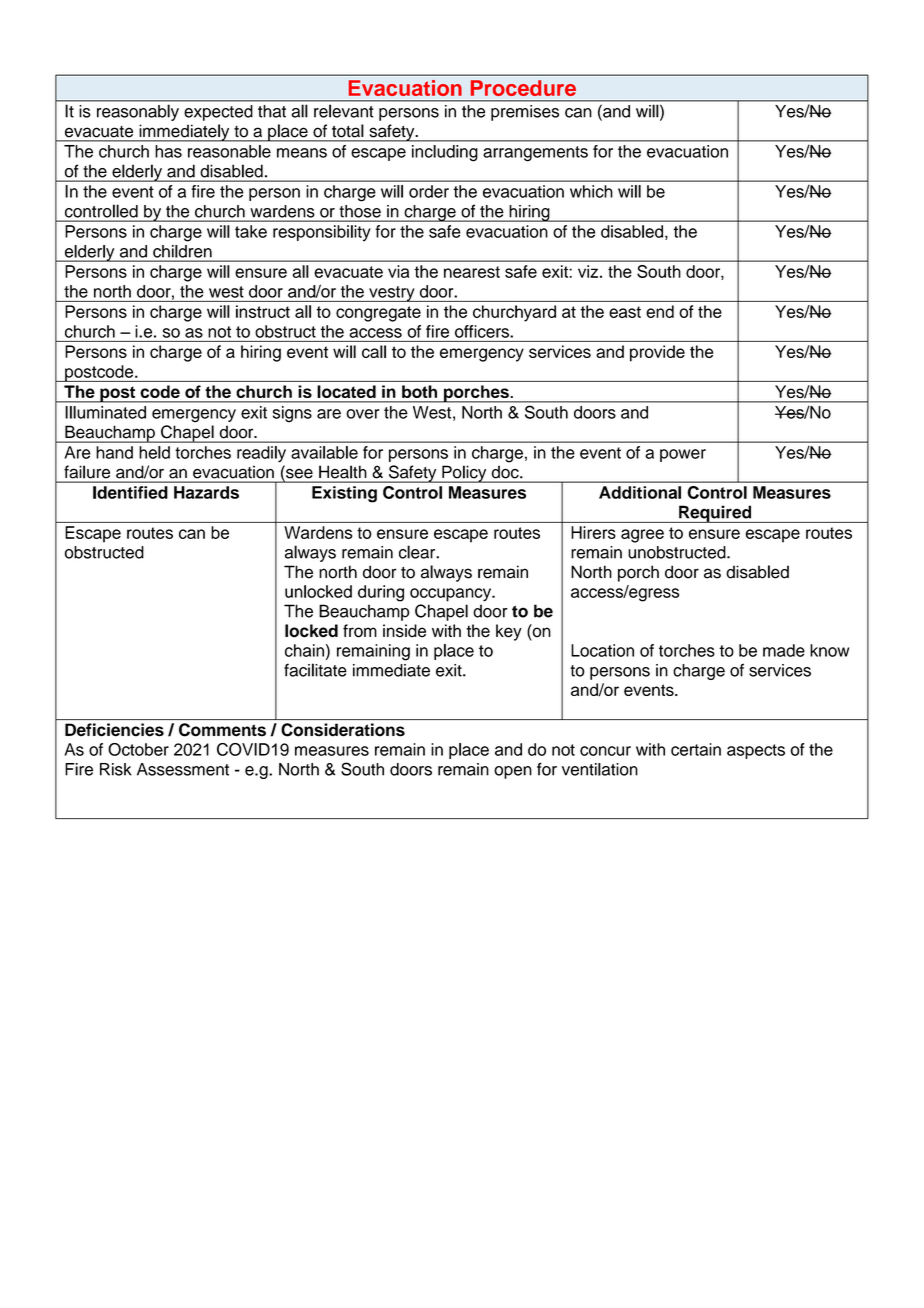 The width and height of the screenshot is (924, 1308). Describe the element at coordinates (304, 650) in the screenshot. I see `chain` at that location.
